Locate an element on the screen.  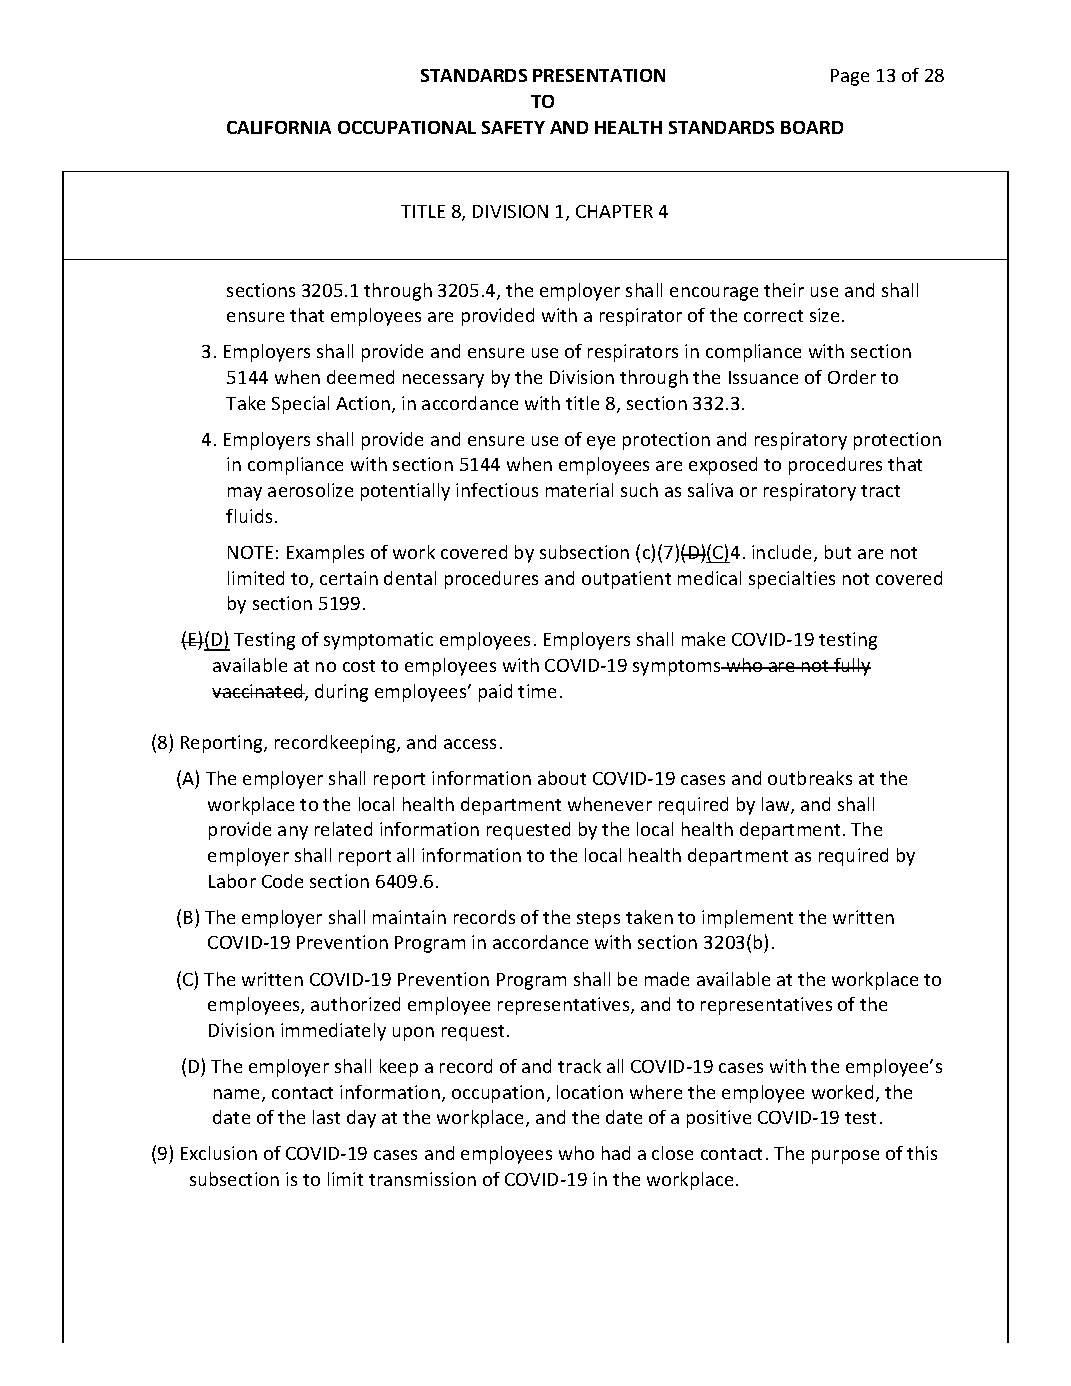
deemed is located at coordinates (360, 377).
